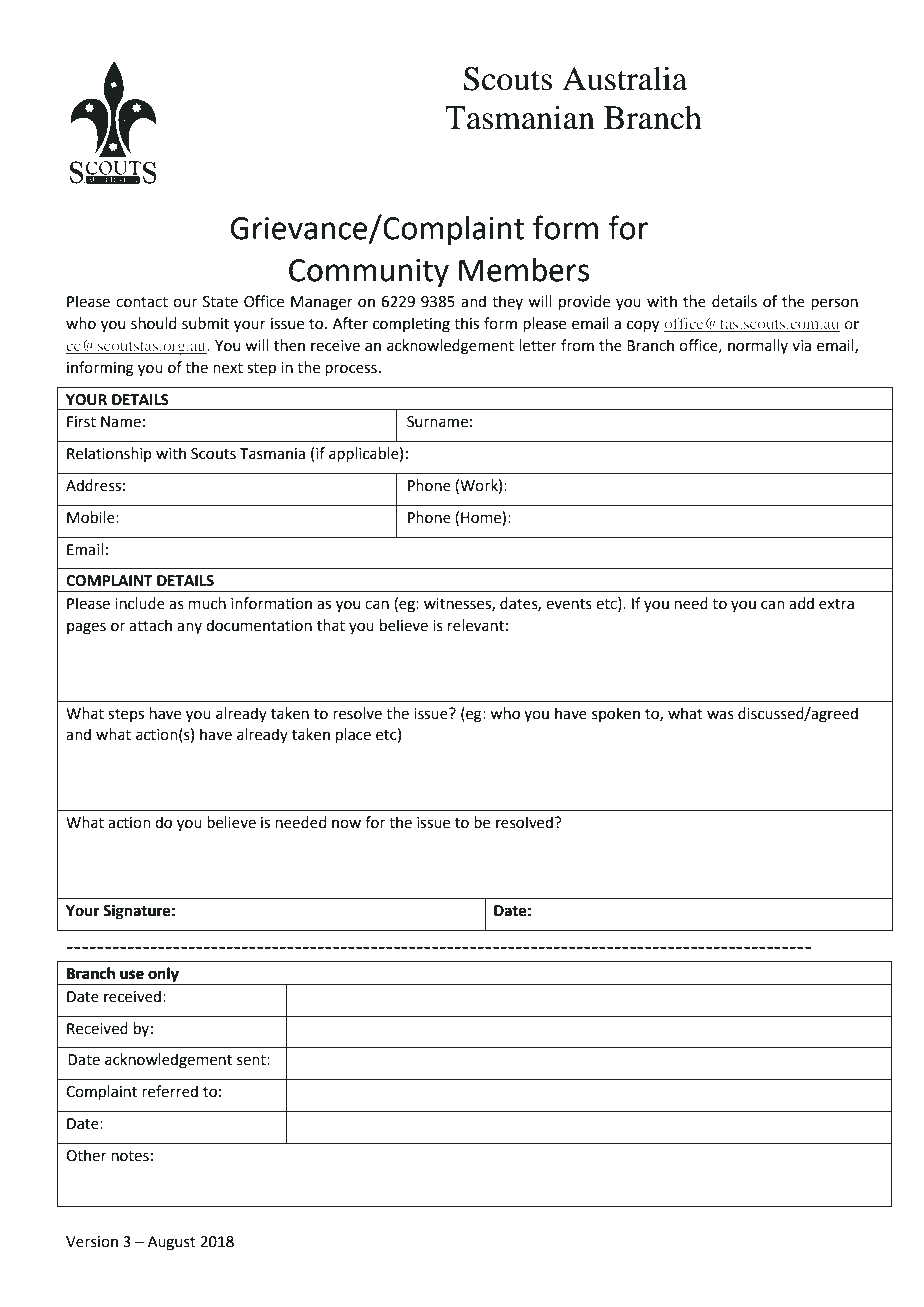 Image resolution: width=924 pixels, height=1307 pixels. I want to click on August, so click(172, 1243).
